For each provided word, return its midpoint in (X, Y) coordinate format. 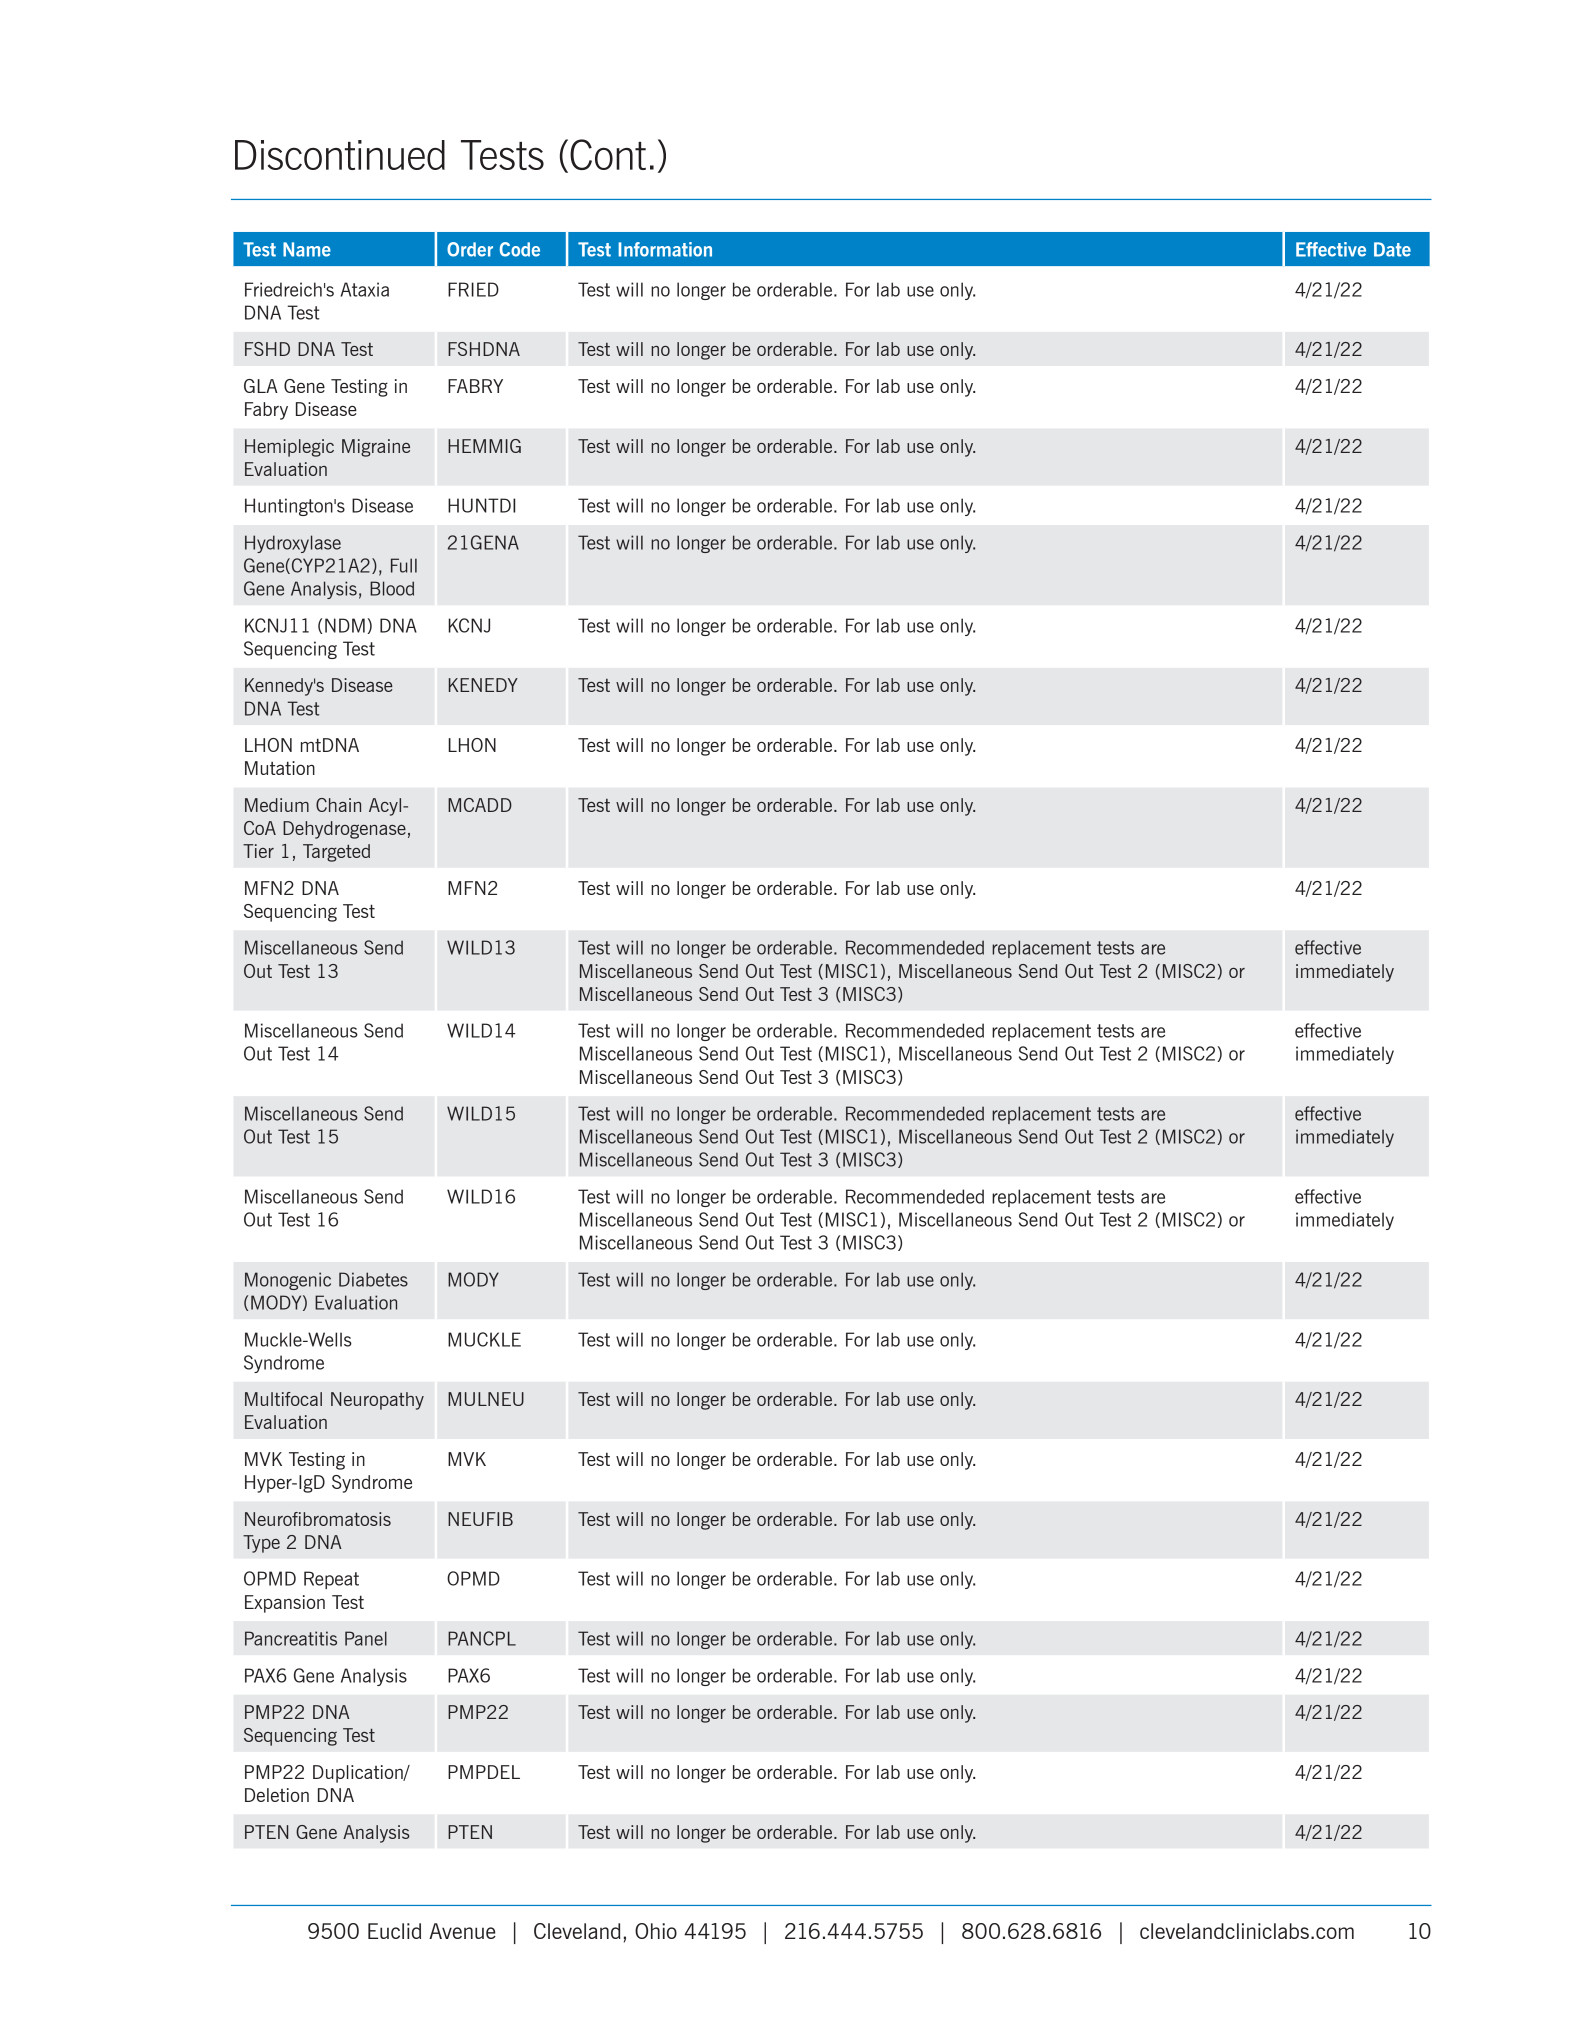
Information (665, 249)
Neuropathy (377, 1401)
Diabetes (373, 1279)
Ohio (656, 1931)
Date (1392, 249)
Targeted (336, 853)
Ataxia (364, 289)
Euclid (394, 1931)
